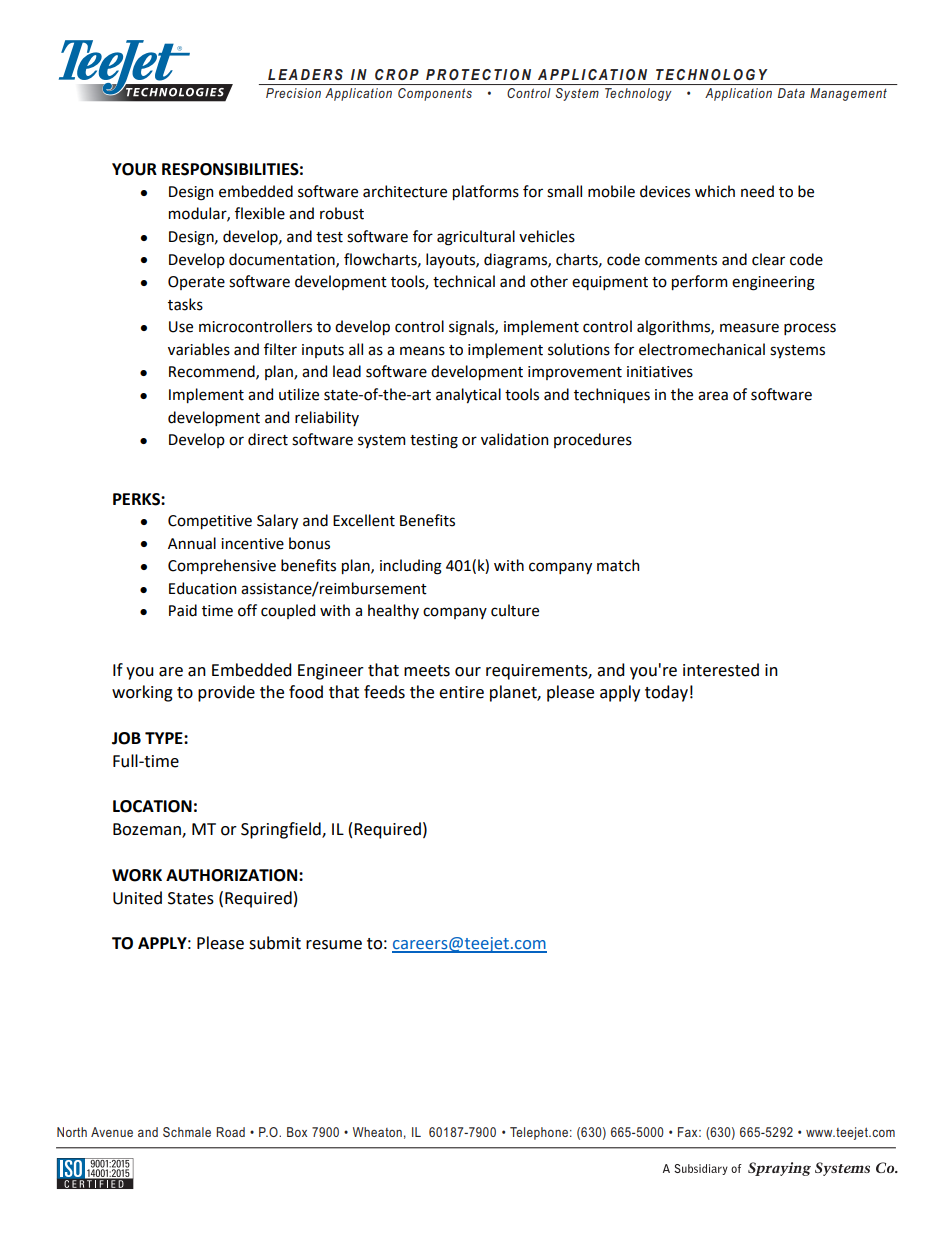 The width and height of the screenshot is (952, 1233). I want to click on Components, so click(435, 94).
